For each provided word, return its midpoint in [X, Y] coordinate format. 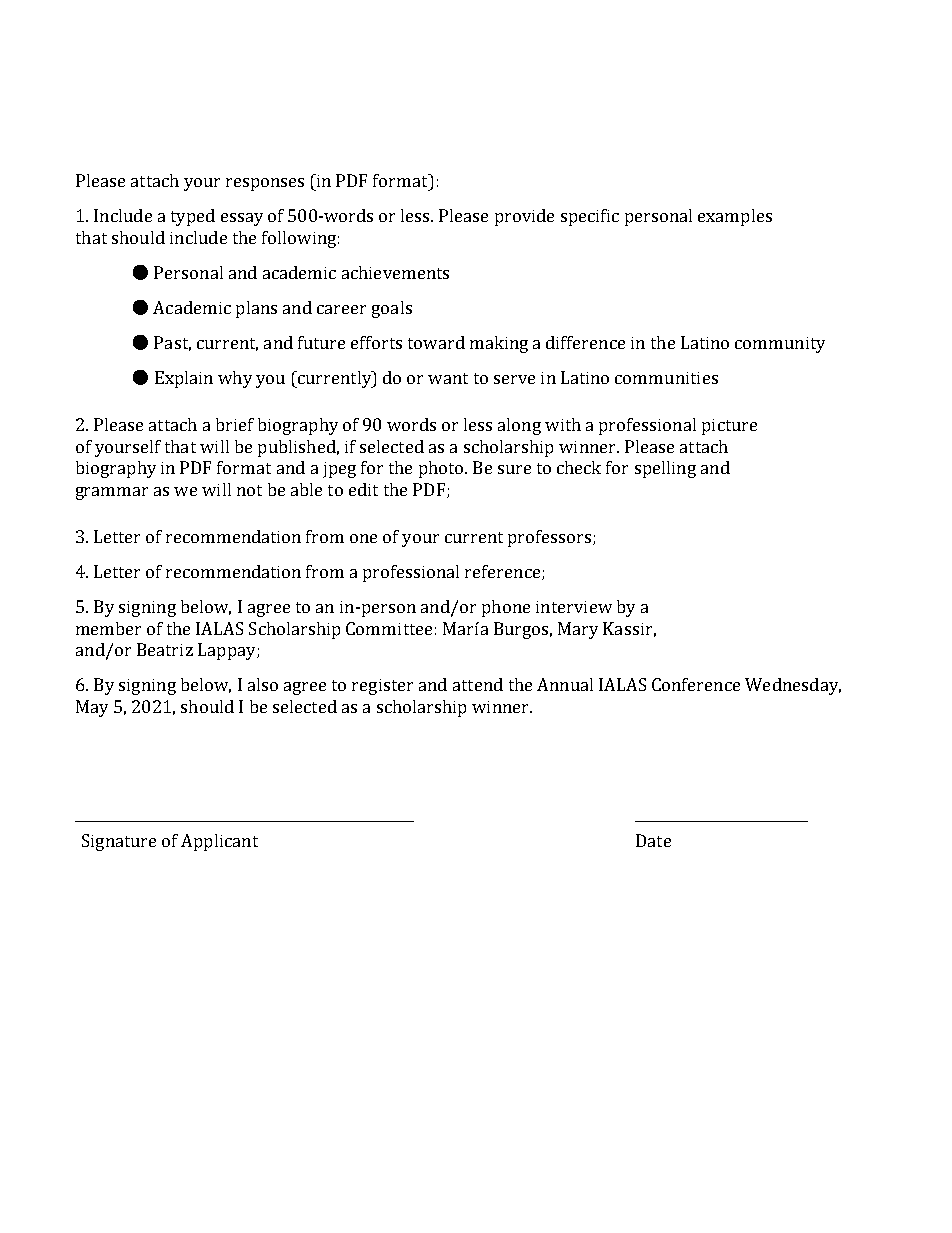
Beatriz [165, 649]
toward [436, 342]
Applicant [219, 842]
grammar [112, 493]
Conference [696, 684]
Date [653, 840]
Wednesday [793, 686]
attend [478, 684]
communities [666, 378]
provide [524, 217]
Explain [184, 379]
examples [735, 217]
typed [193, 217]
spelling [665, 469]
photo [442, 469]
